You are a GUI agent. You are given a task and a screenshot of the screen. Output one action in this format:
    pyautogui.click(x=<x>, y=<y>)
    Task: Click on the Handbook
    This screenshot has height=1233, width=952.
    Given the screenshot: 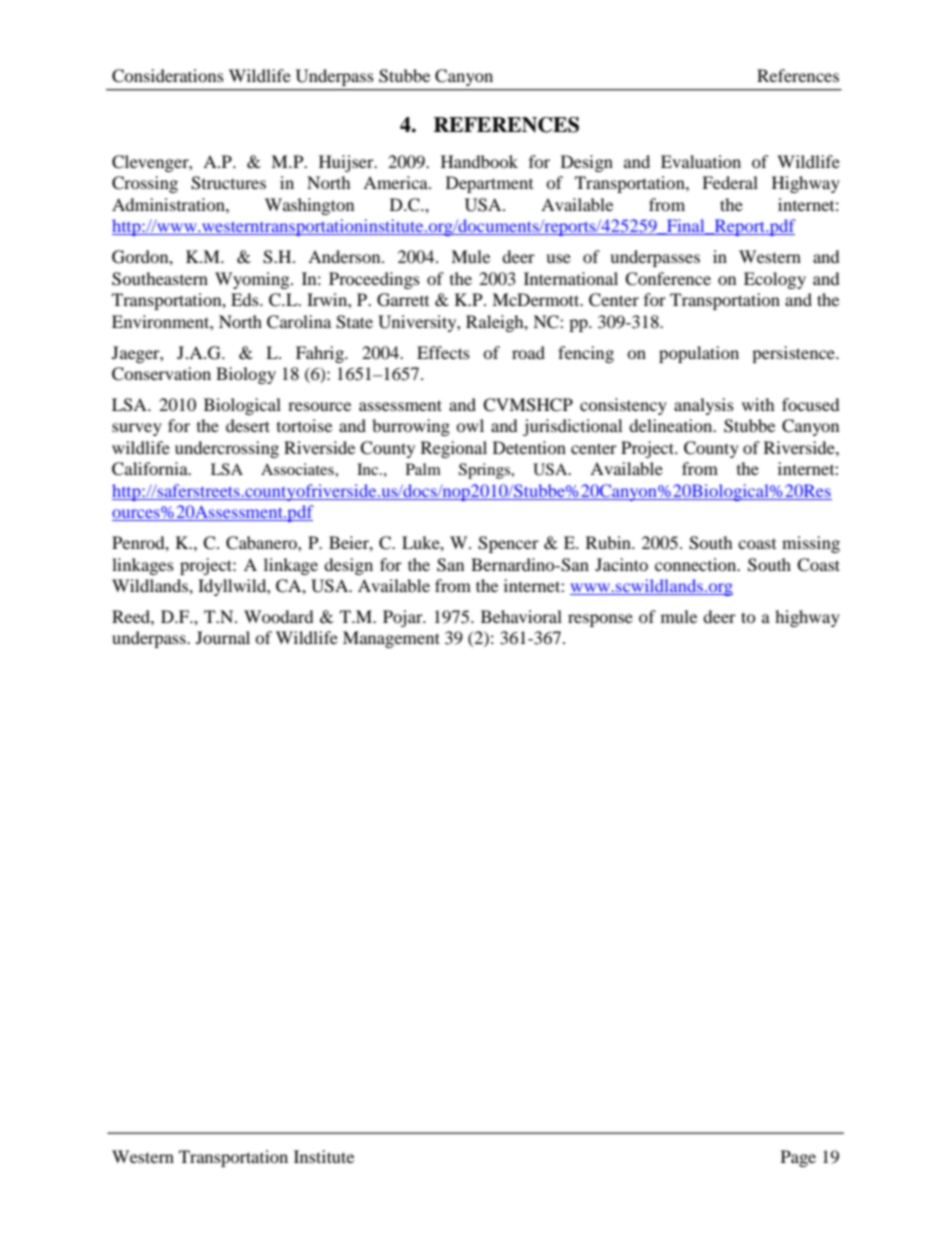 What is the action you would take?
    pyautogui.click(x=479, y=161)
